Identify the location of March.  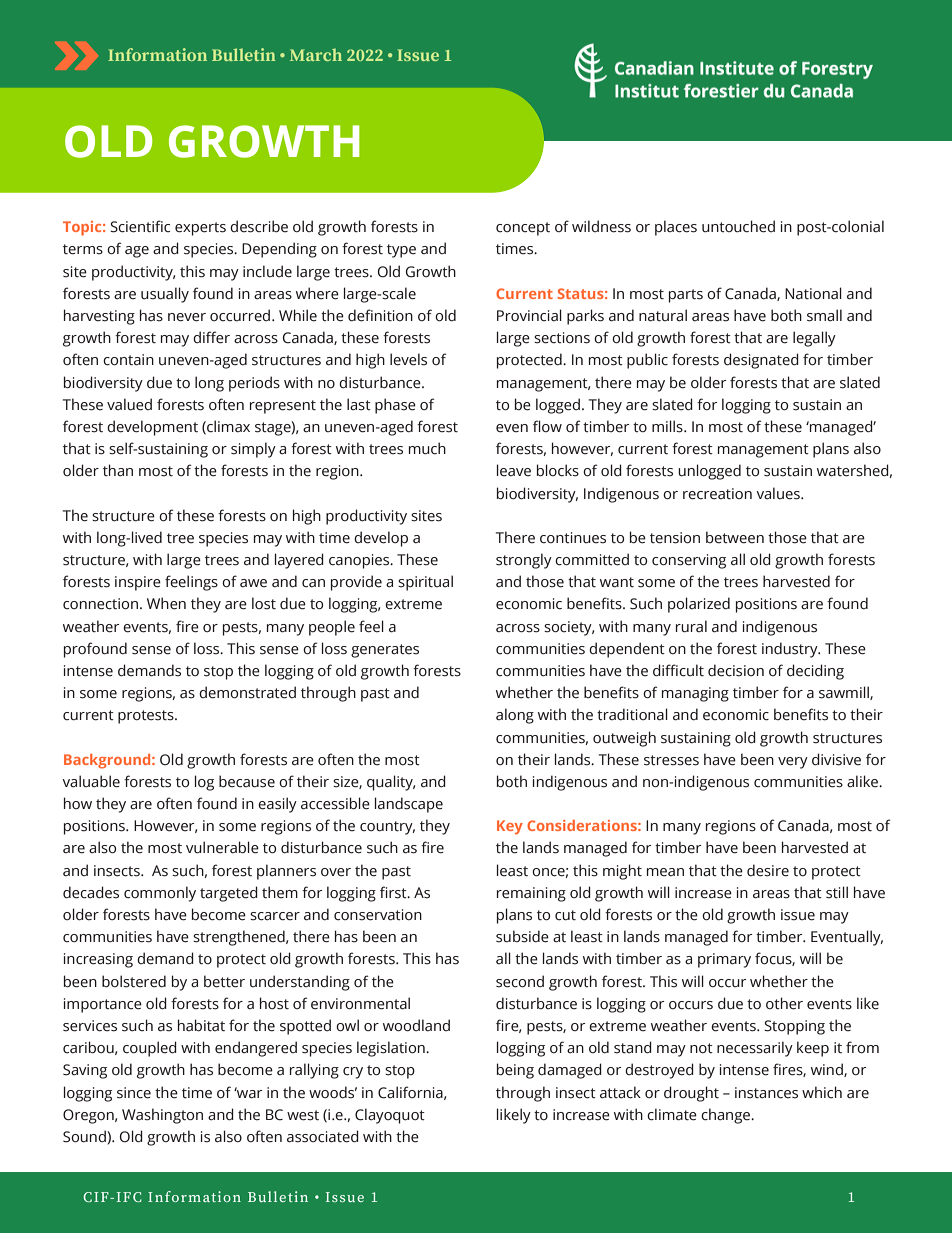
(316, 54).
